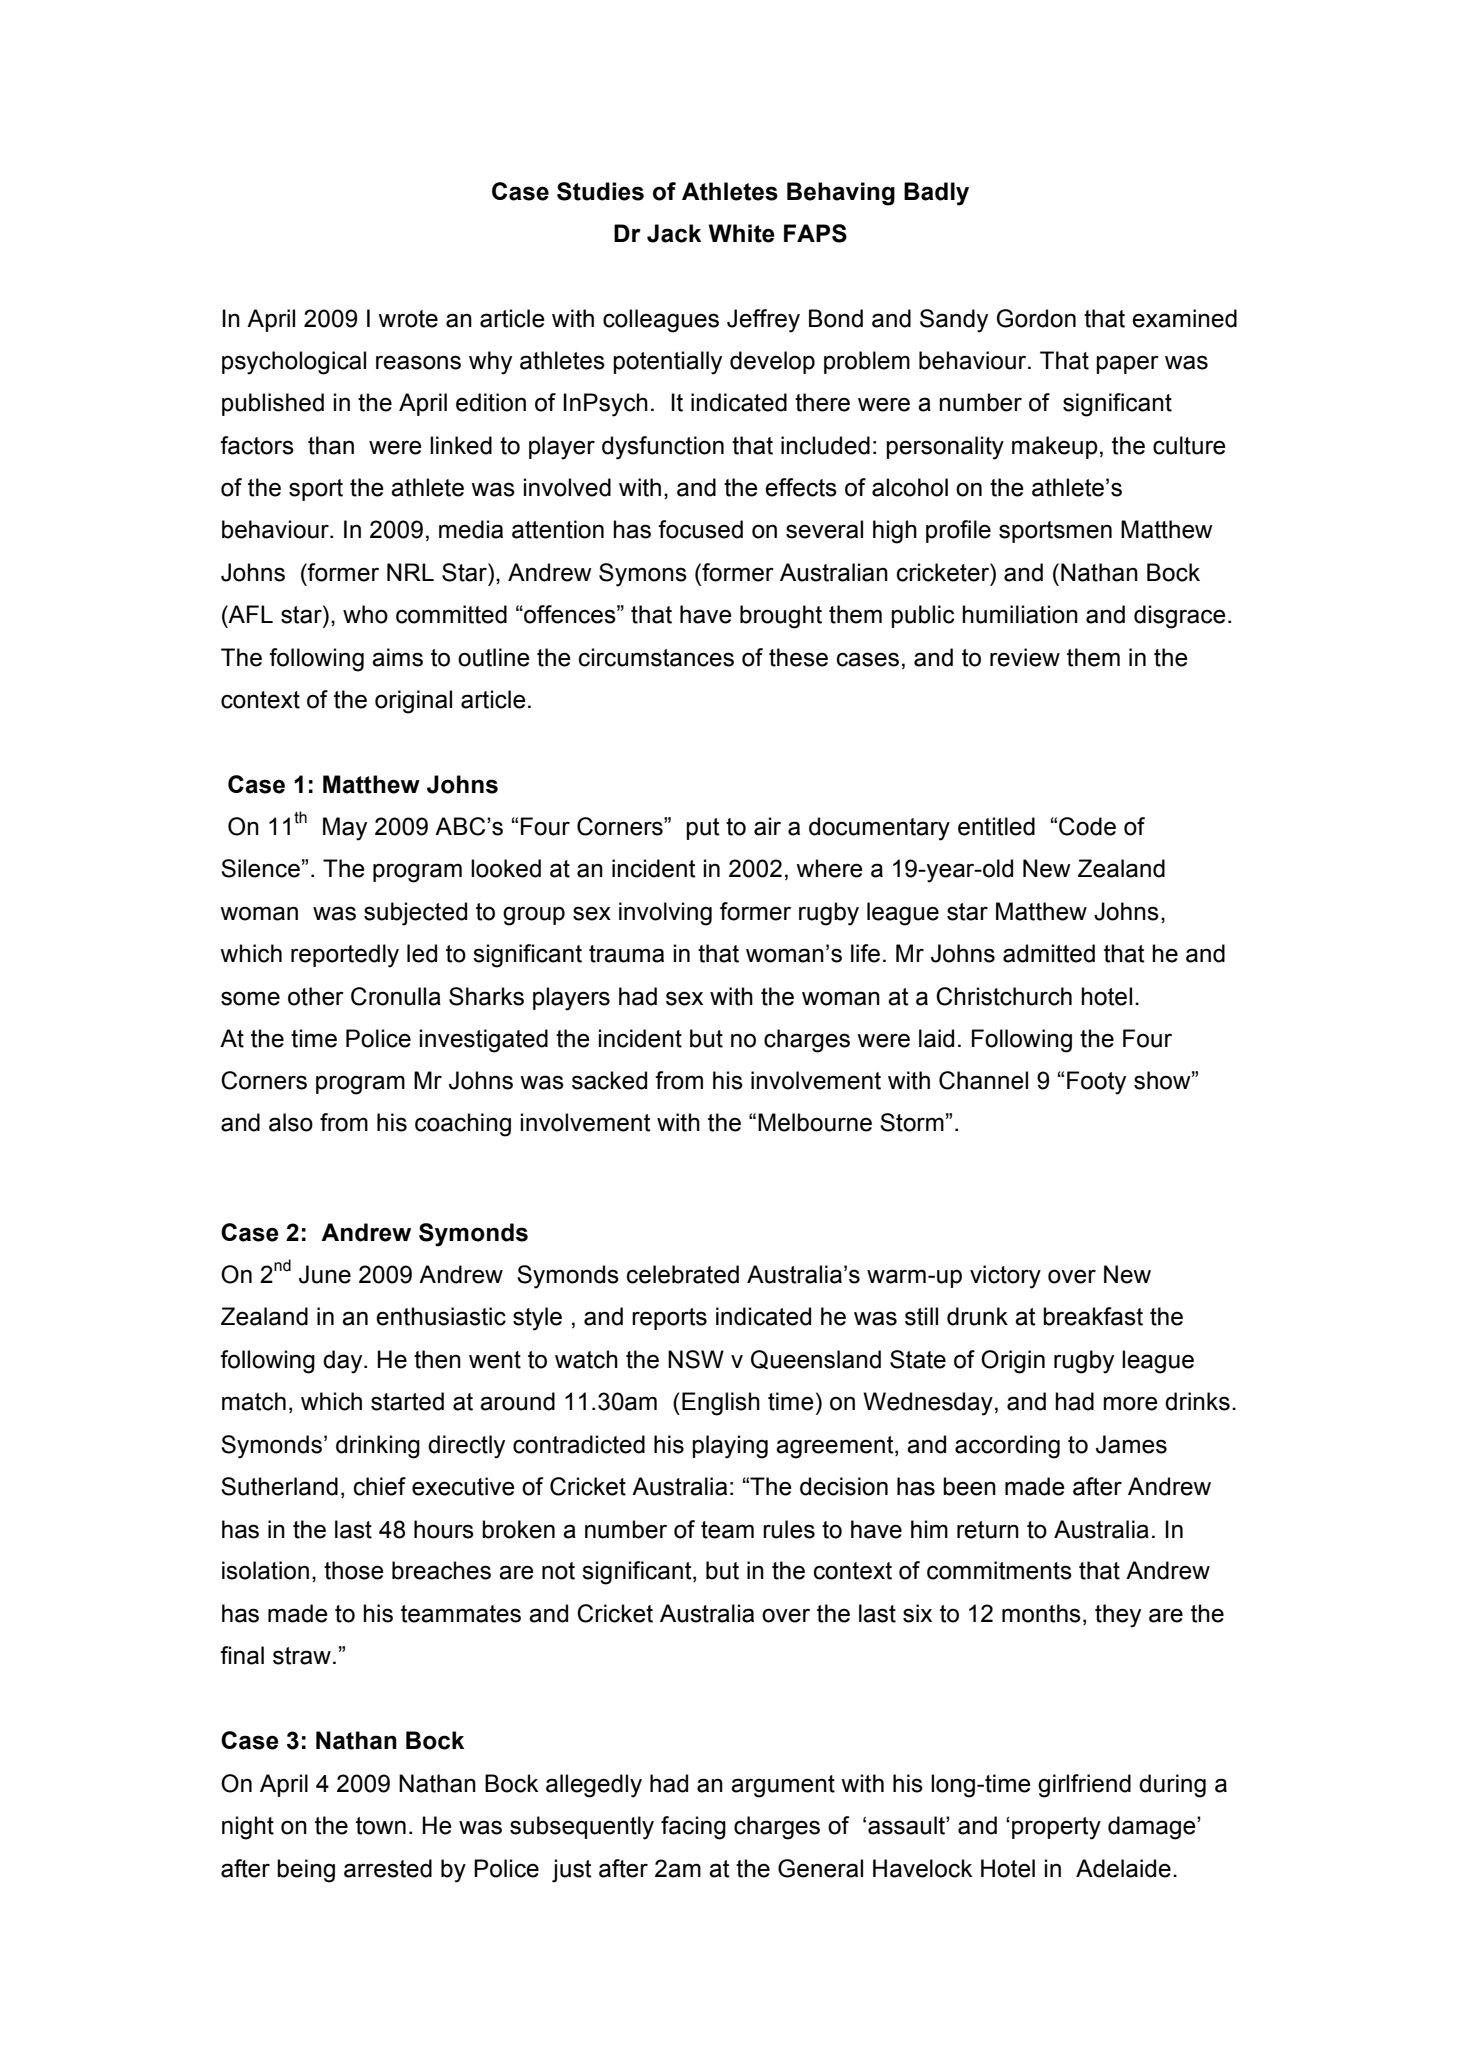 This page has height=2068, width=1461. I want to click on other, so click(316, 996).
